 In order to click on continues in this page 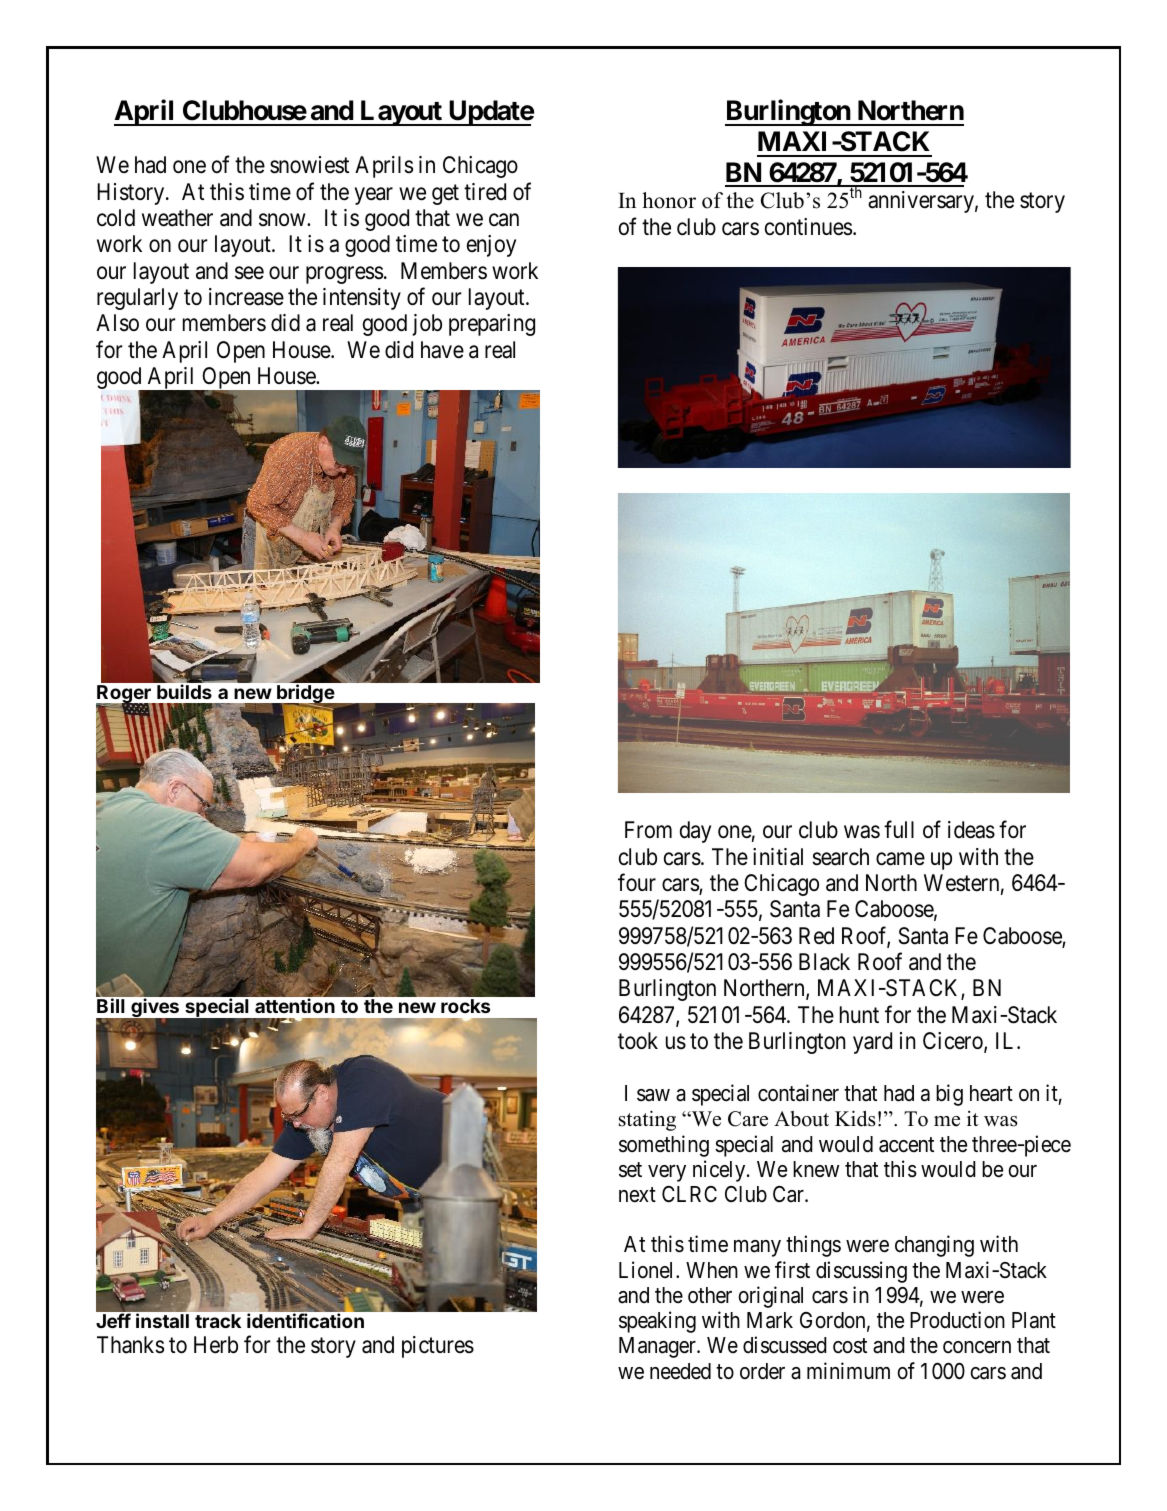, I will do `click(808, 227)`.
